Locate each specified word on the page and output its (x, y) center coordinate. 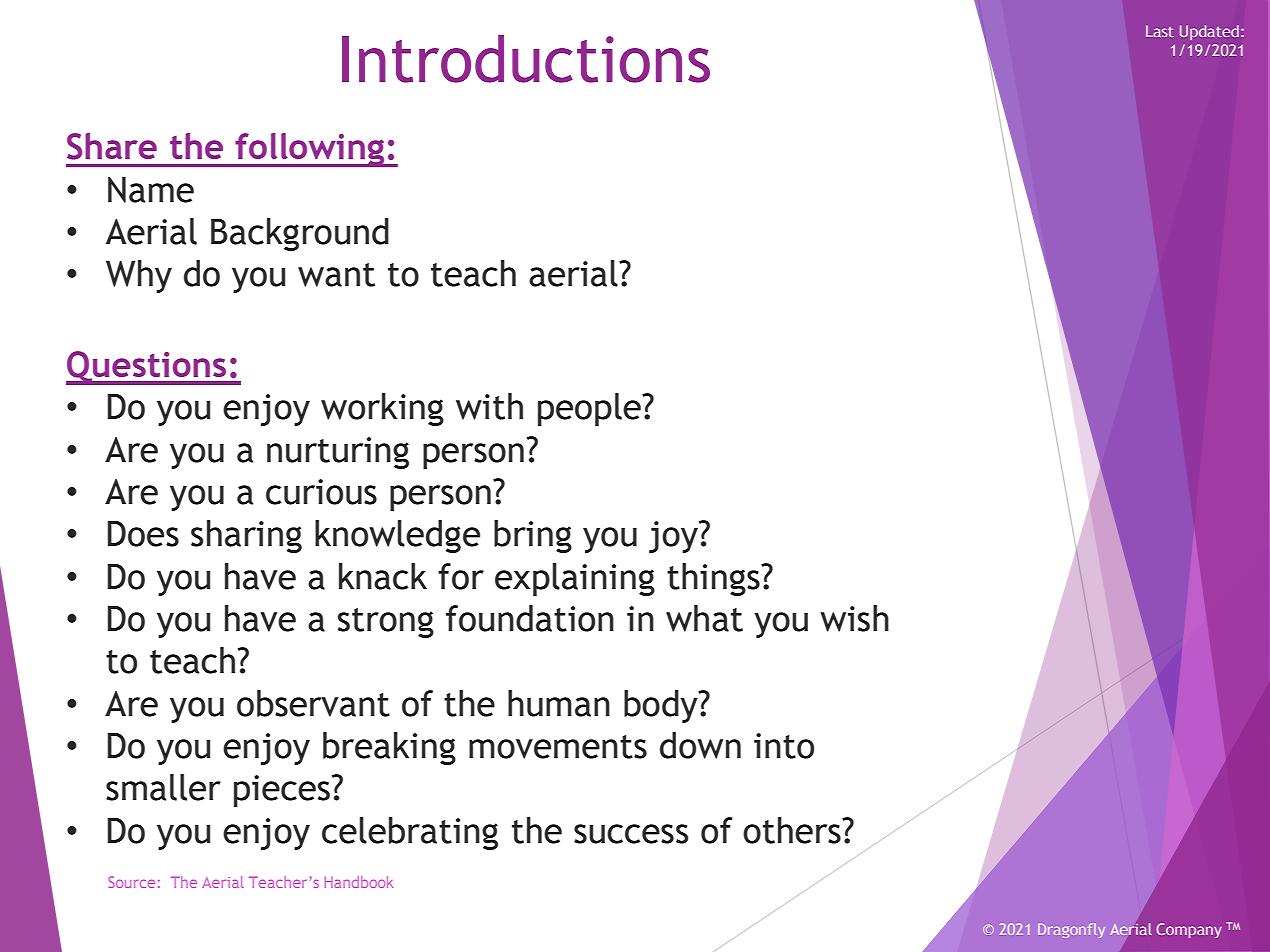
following (310, 150)
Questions (147, 368)
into (784, 746)
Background (300, 234)
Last (1160, 31)
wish (854, 618)
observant (313, 703)
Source (131, 882)
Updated (1209, 32)
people (590, 409)
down (700, 745)
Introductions (526, 59)
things (714, 579)
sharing (246, 536)
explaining (575, 579)
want (336, 275)
